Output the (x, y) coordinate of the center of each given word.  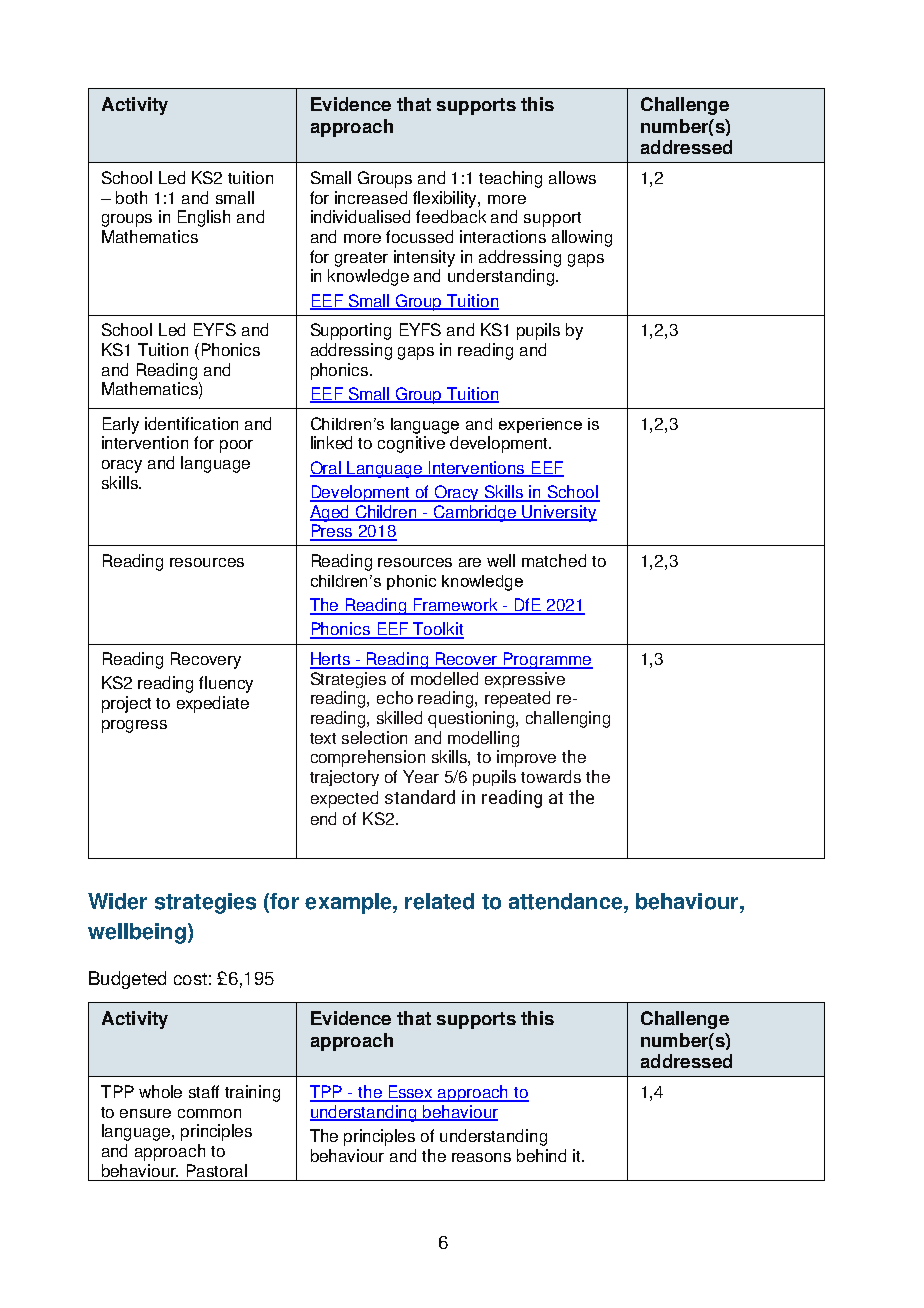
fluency (226, 684)
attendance (567, 901)
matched (554, 560)
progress (134, 726)
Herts (331, 660)
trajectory (344, 778)
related (439, 901)
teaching (510, 179)
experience (540, 425)
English (204, 218)
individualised (360, 216)
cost (190, 979)
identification (191, 423)
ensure (145, 1113)
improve (526, 758)
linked (331, 442)
